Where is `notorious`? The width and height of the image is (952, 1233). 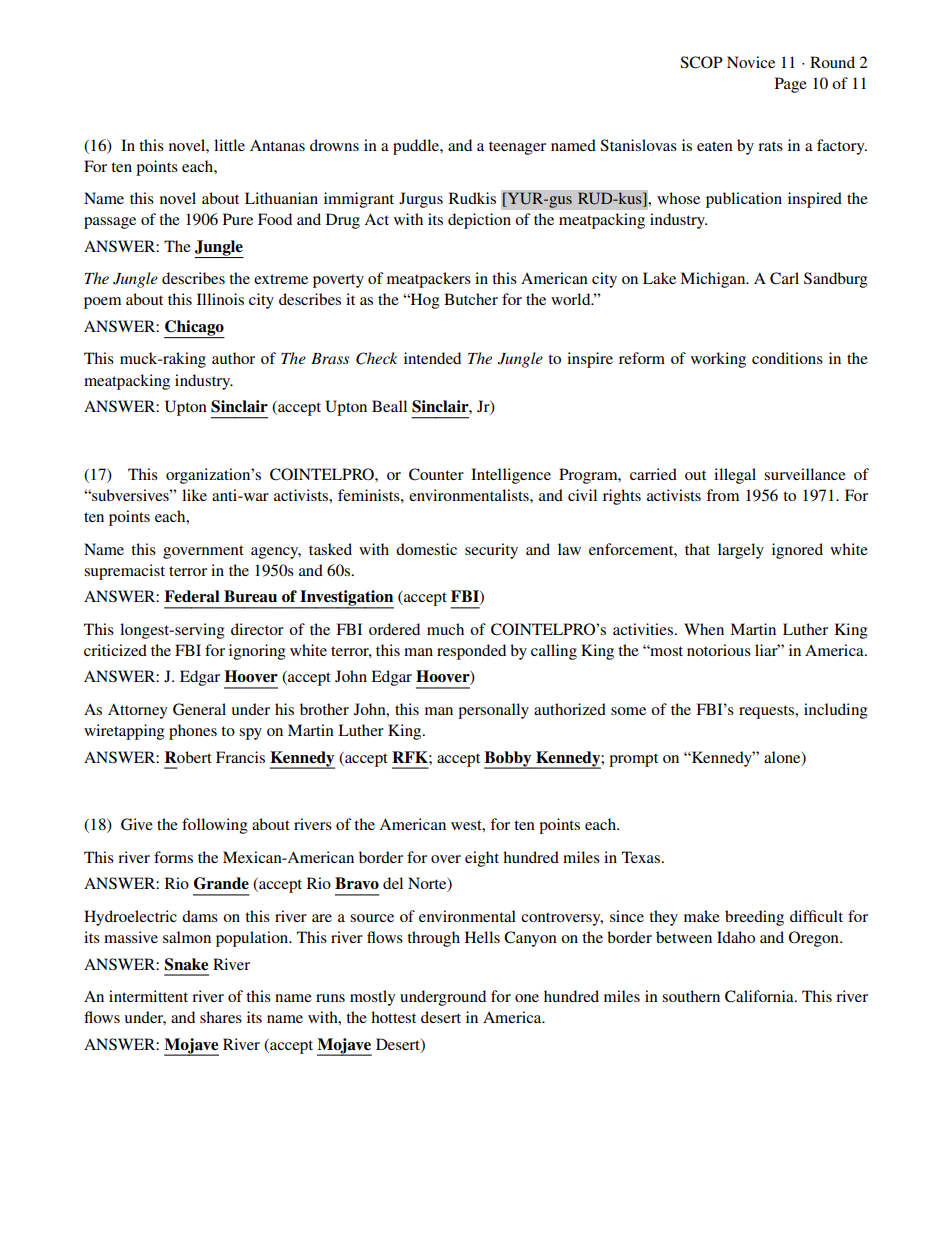
notorious is located at coordinates (719, 650).
